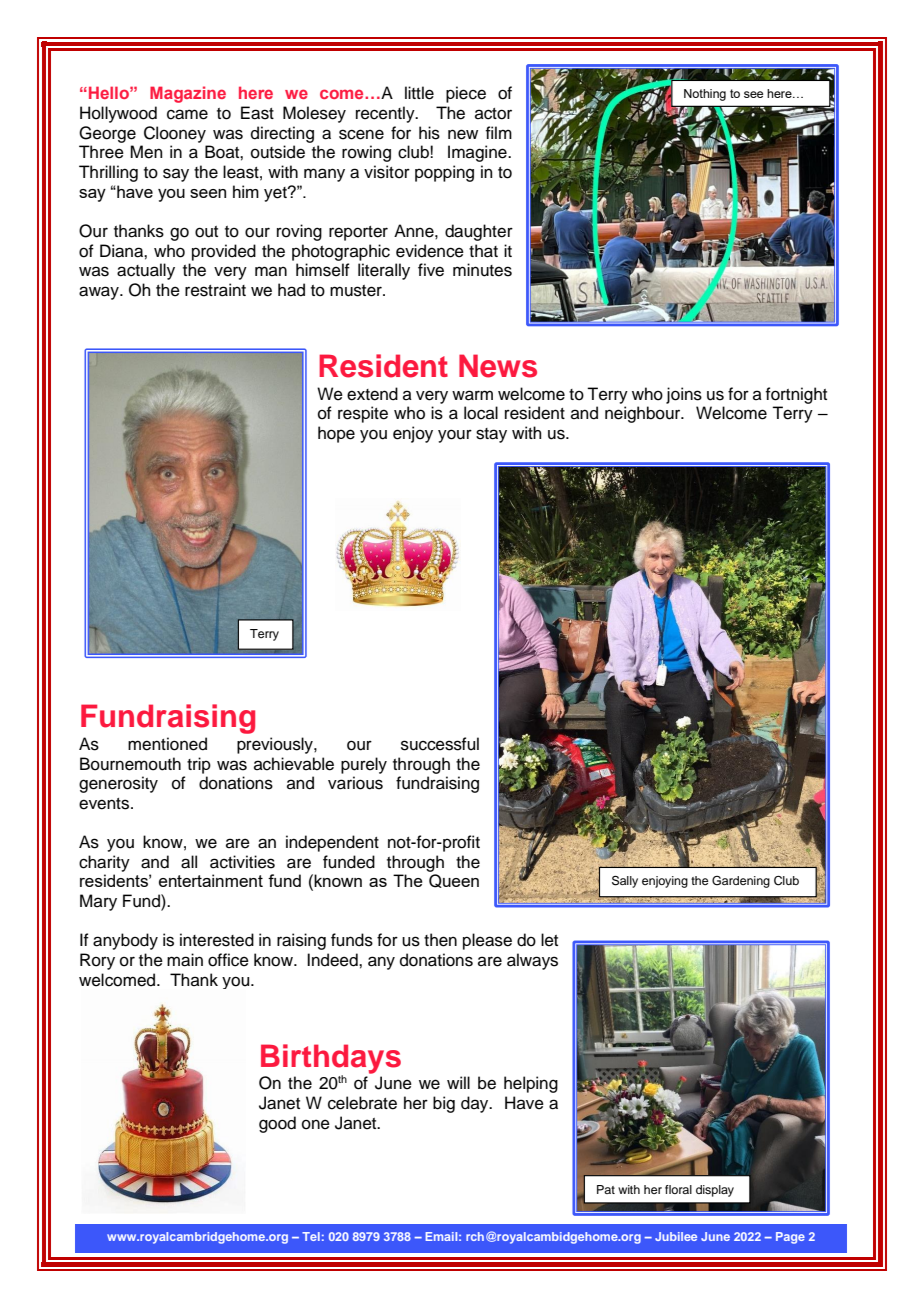 This image has height=1308, width=924. Describe the element at coordinates (185, 960) in the image. I see `main` at that location.
